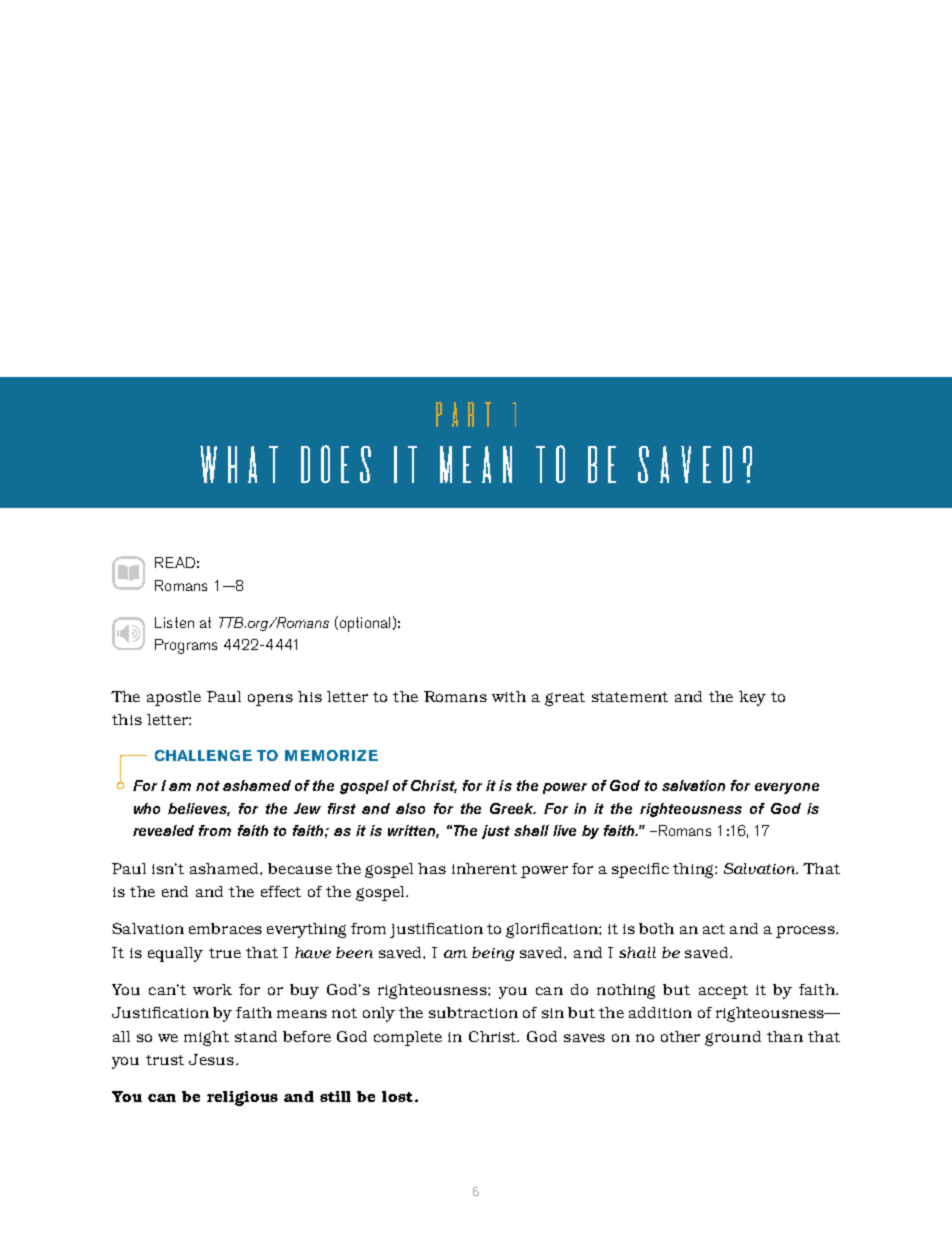 This document has height=1233, width=952. I want to click on apostle, so click(174, 698).
